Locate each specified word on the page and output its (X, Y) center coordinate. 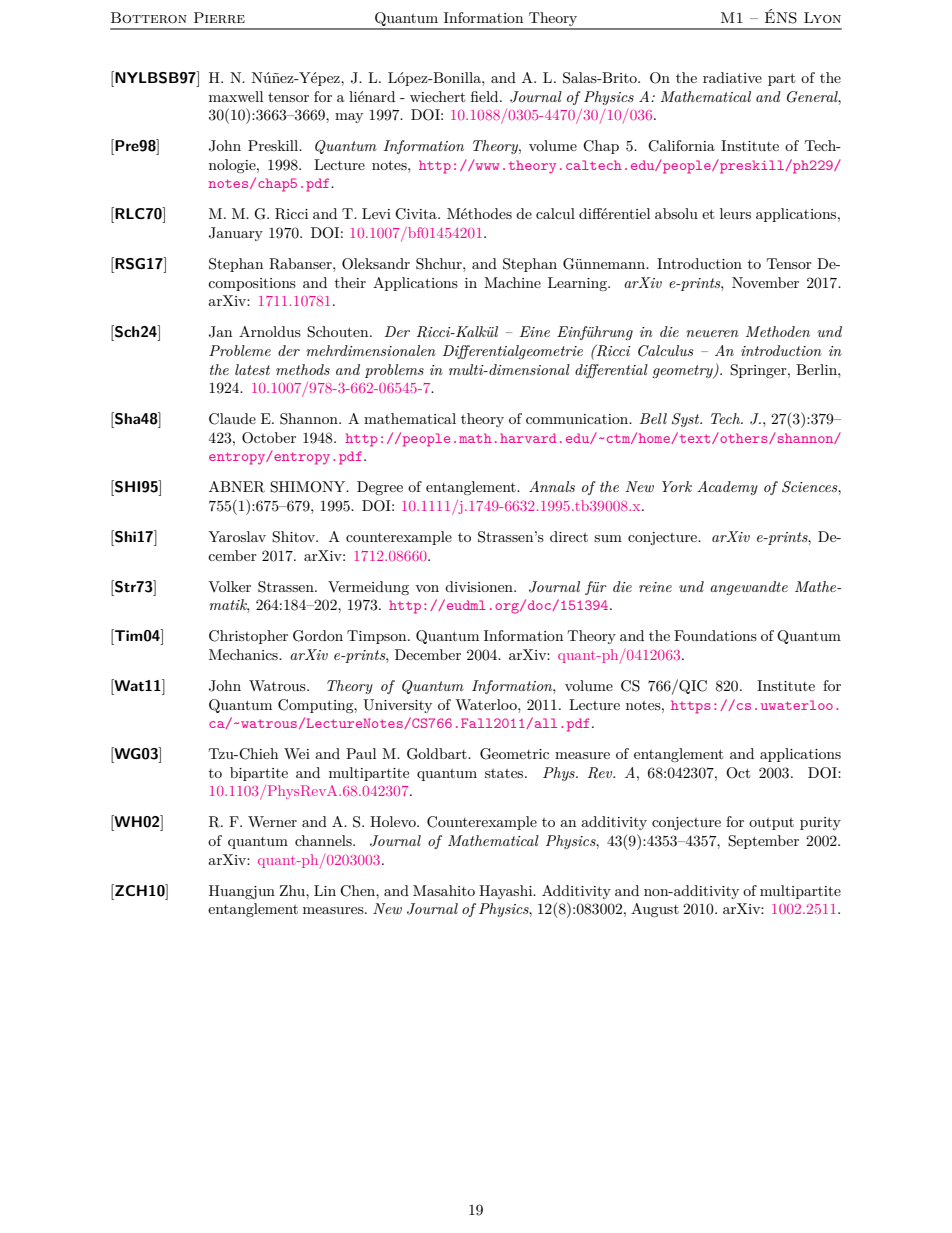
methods (303, 369)
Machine (512, 282)
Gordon (318, 636)
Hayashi (507, 892)
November (765, 282)
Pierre (219, 17)
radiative (732, 77)
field (486, 96)
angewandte (749, 588)
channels (324, 840)
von (427, 588)
